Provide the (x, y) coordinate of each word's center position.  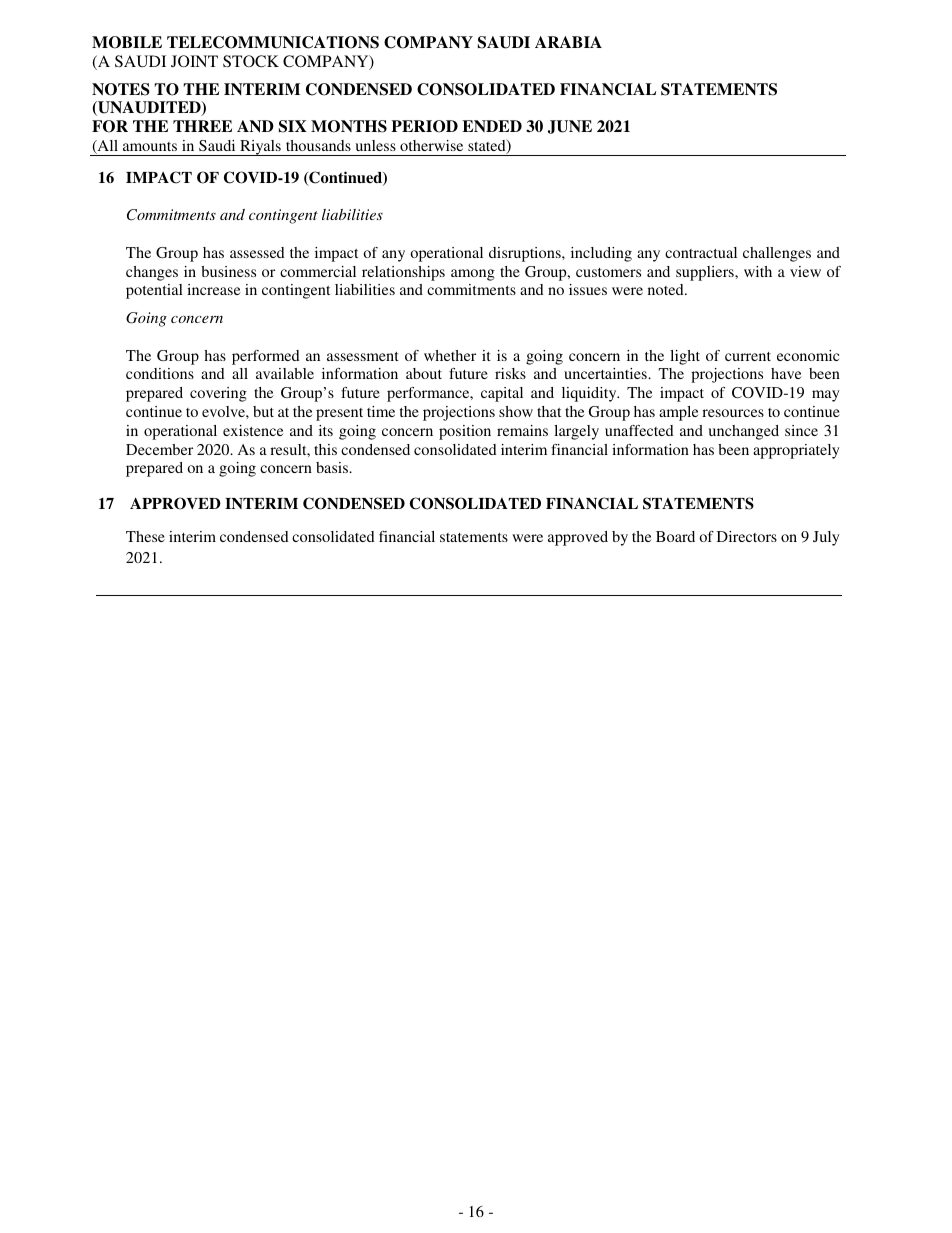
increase (213, 289)
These (145, 536)
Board (675, 536)
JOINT (194, 61)
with (758, 271)
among (473, 275)
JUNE (570, 127)
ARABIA (568, 42)
